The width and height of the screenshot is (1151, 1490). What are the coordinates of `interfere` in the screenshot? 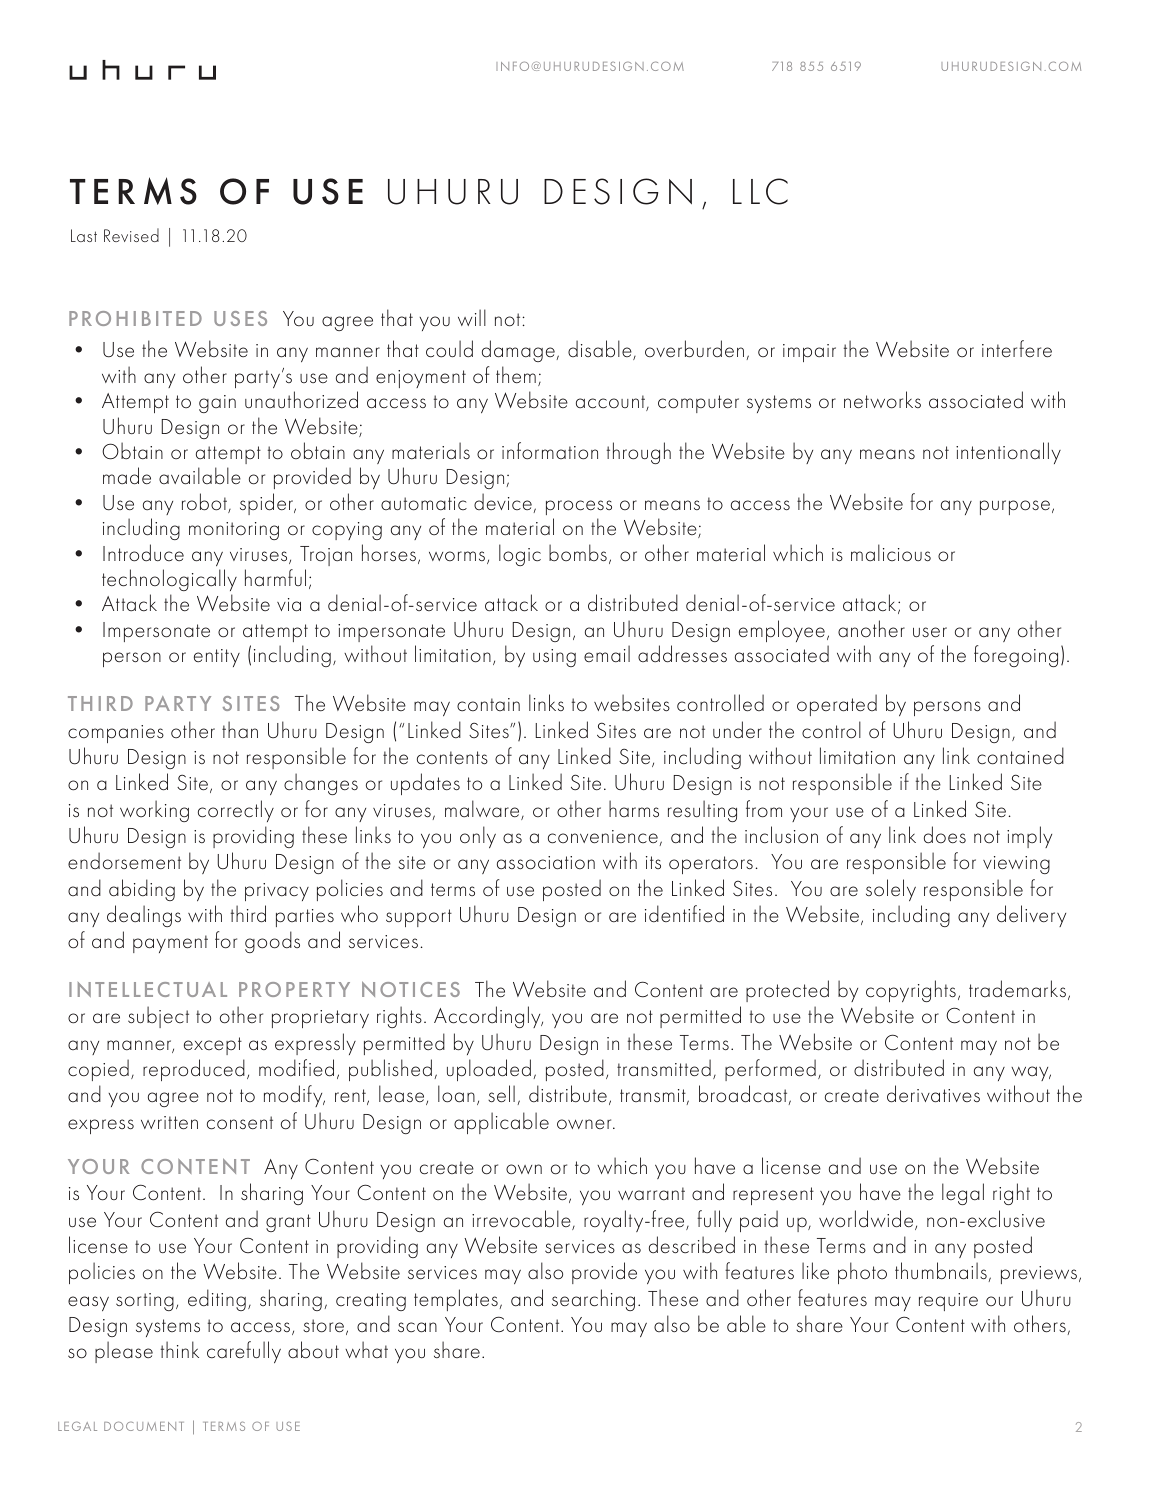 It's located at (1017, 349).
